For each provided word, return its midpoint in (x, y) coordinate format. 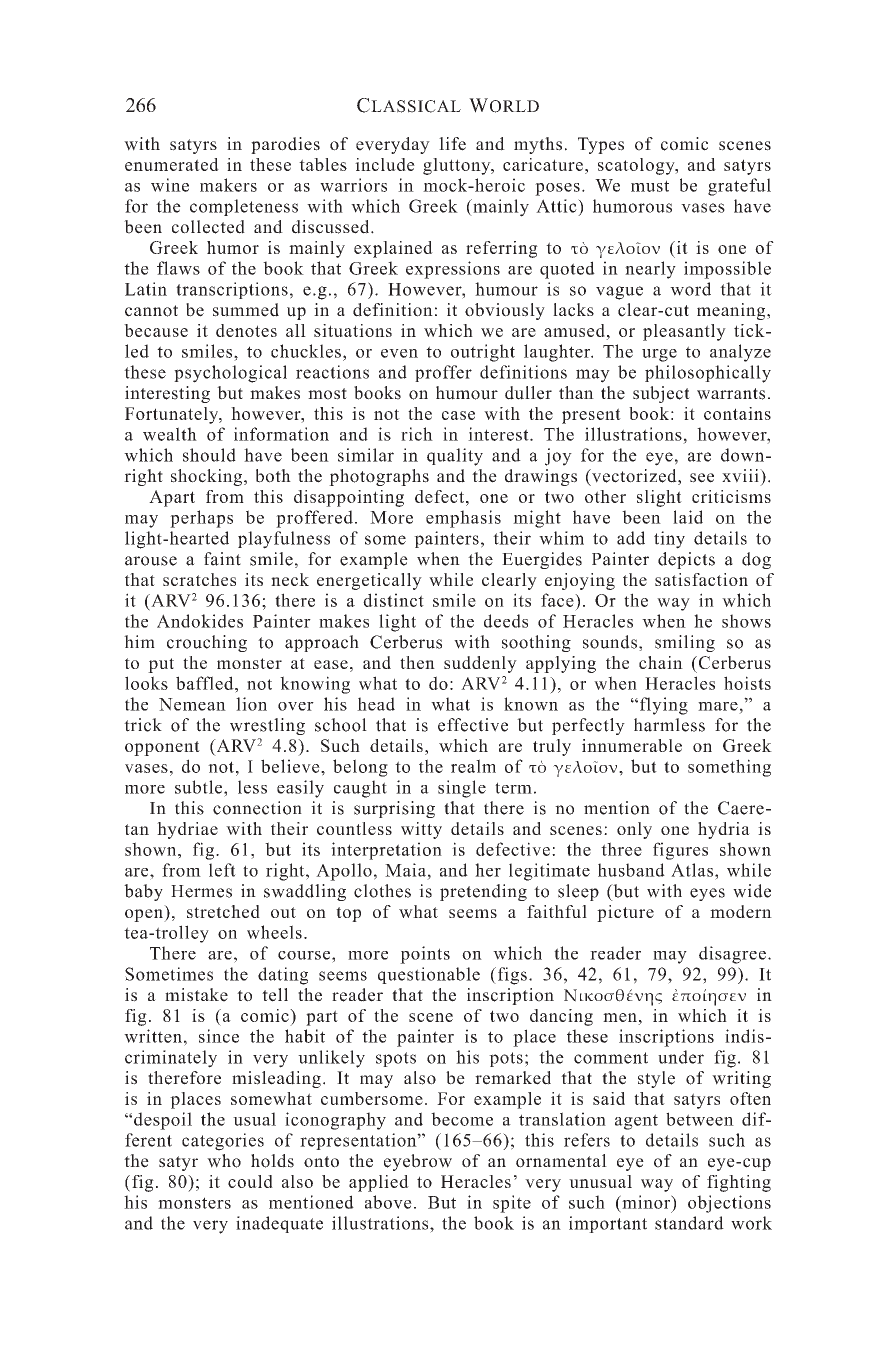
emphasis (463, 519)
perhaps (201, 519)
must (650, 186)
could (250, 1181)
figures (680, 851)
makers (228, 185)
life (452, 144)
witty (421, 830)
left (222, 870)
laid (688, 517)
